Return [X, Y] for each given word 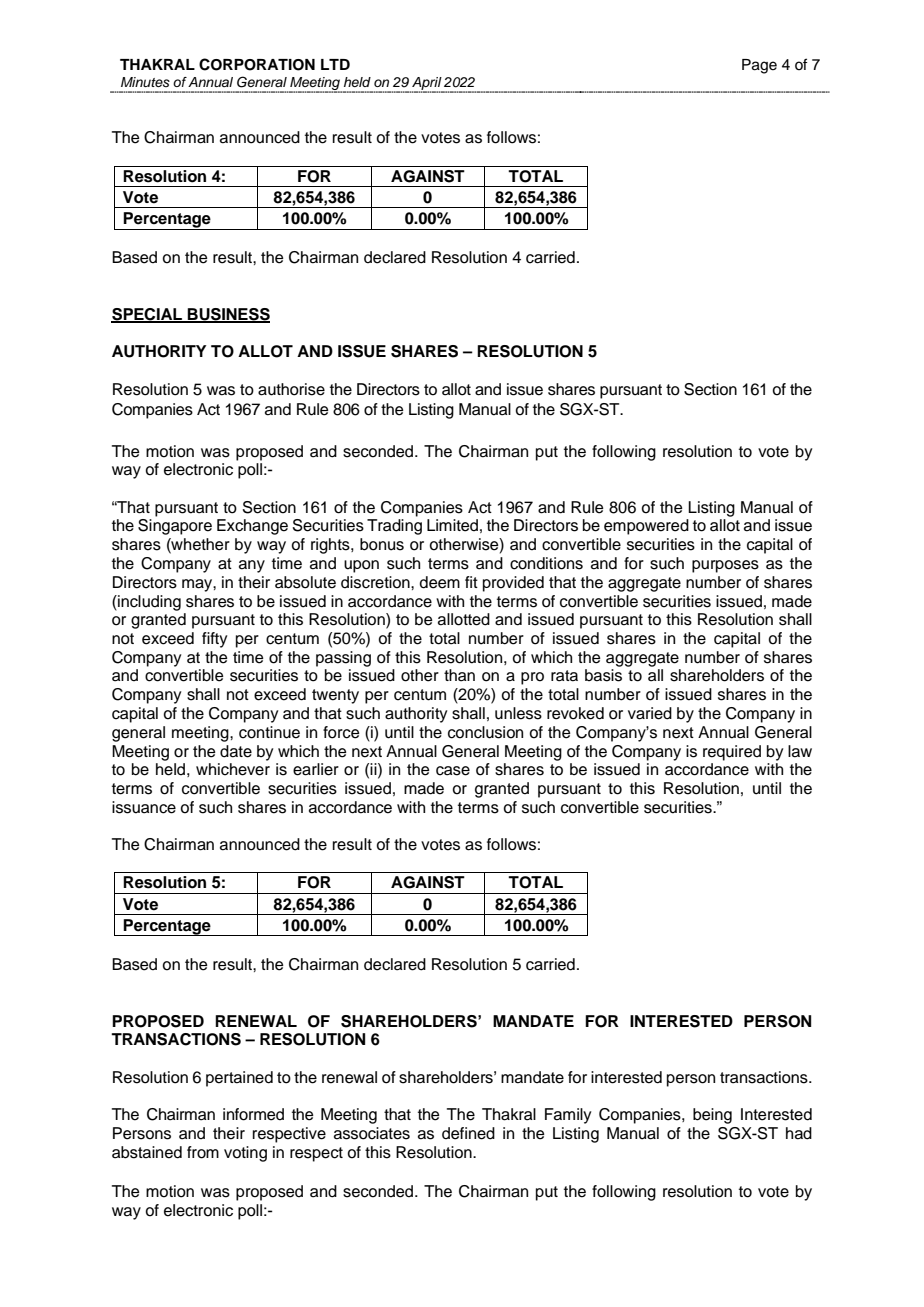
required [732, 753]
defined [468, 1133]
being [712, 1116]
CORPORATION [257, 64]
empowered [646, 527]
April [426, 84]
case [453, 771]
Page [759, 66]
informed [253, 1114]
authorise [291, 389]
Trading [394, 527]
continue [269, 732]
